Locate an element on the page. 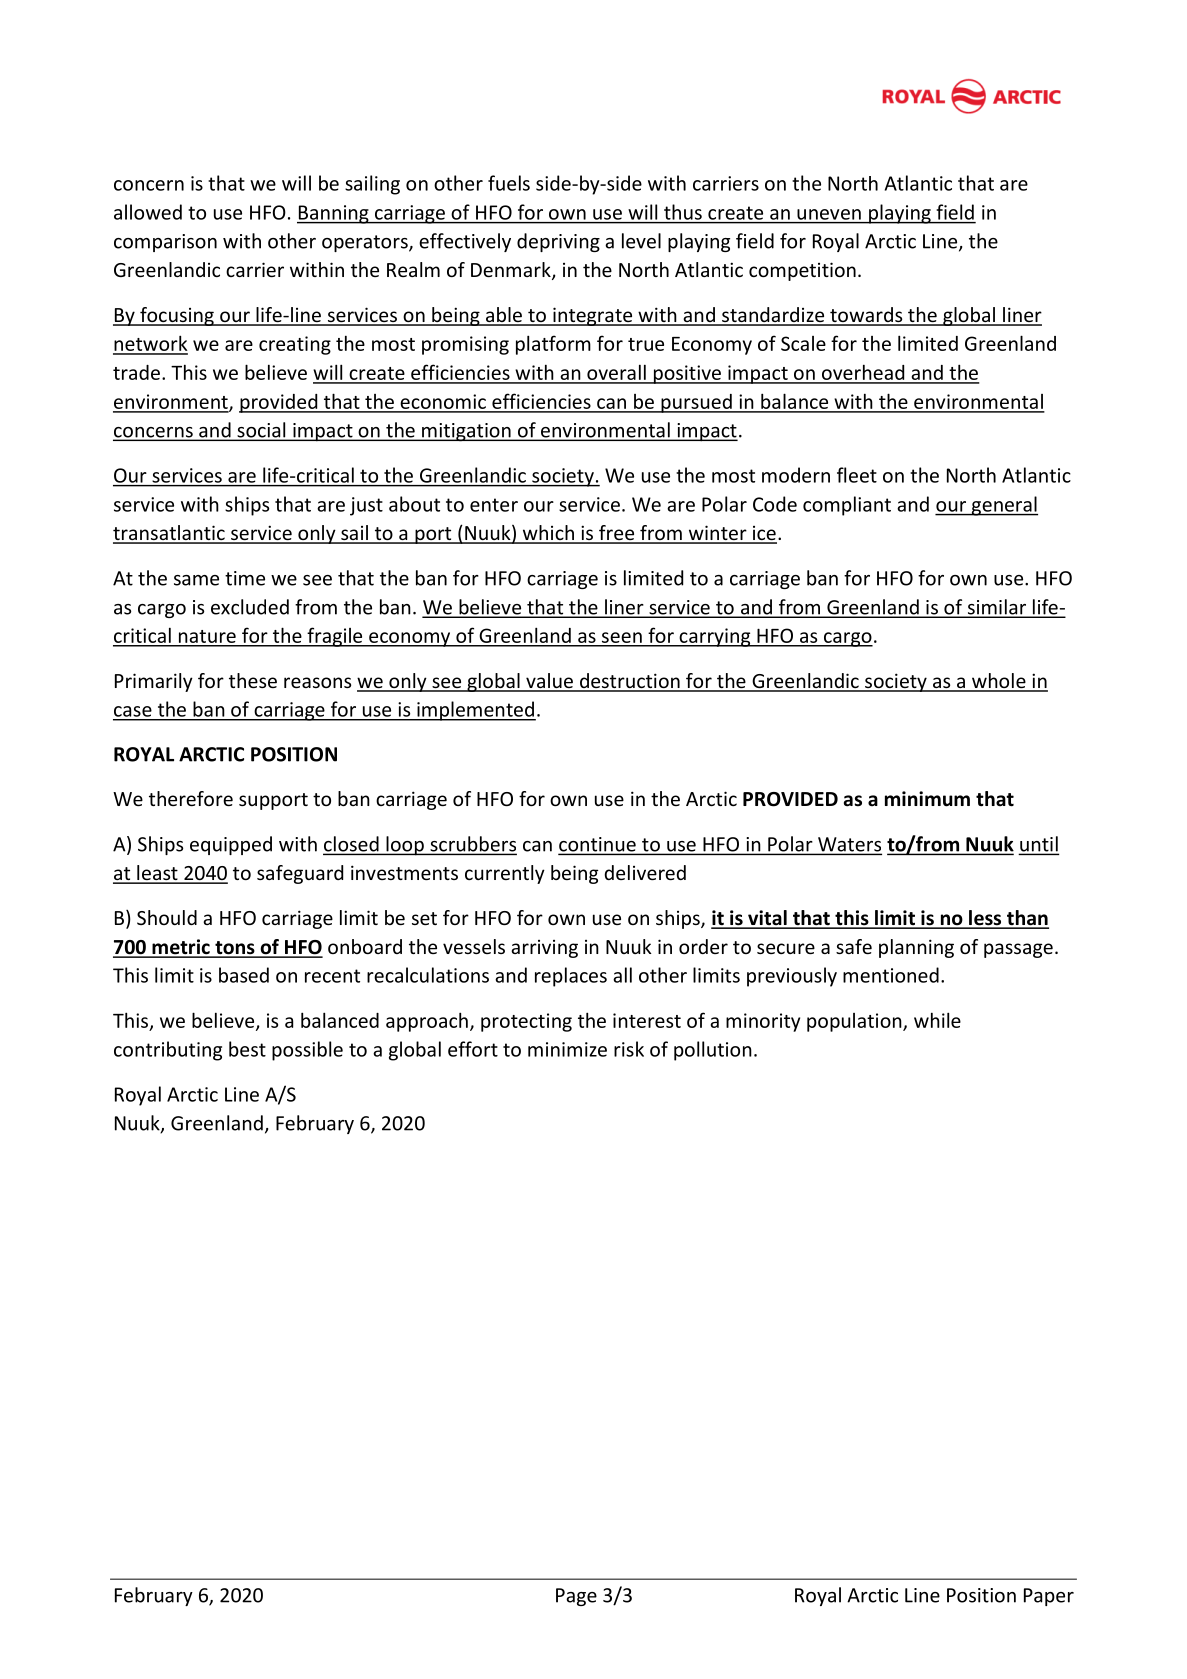 This page has height=1679, width=1187. Paper is located at coordinates (1049, 1597).
